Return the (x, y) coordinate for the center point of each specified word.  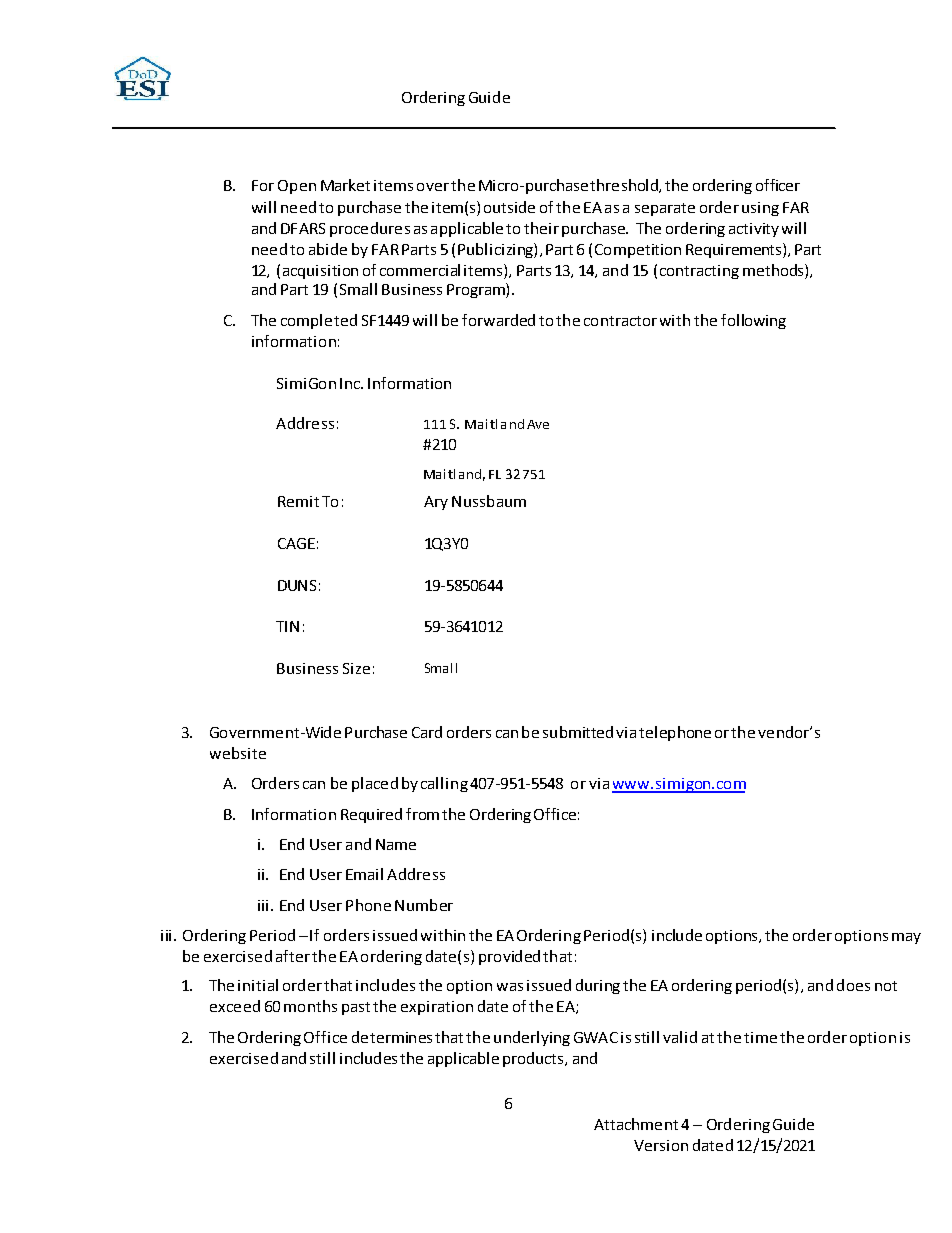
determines (392, 1037)
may (906, 938)
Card (427, 732)
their (541, 228)
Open (297, 187)
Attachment (636, 1124)
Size (356, 668)
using (760, 209)
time (760, 1037)
